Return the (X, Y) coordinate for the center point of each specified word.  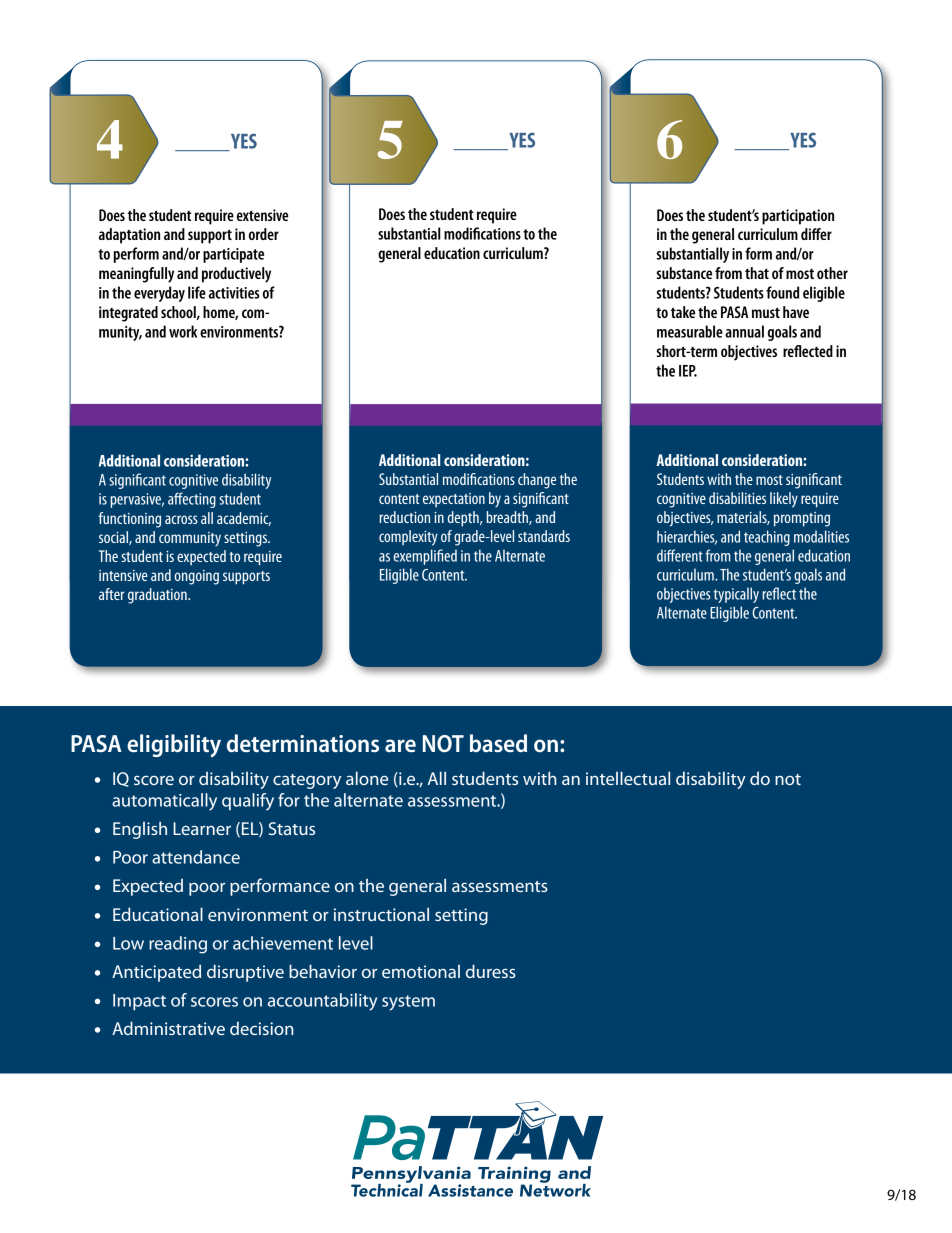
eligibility (174, 746)
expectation (454, 500)
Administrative (168, 1028)
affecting (192, 500)
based (498, 743)
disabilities (737, 498)
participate (233, 255)
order (264, 234)
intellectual (628, 778)
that (757, 273)
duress (491, 971)
